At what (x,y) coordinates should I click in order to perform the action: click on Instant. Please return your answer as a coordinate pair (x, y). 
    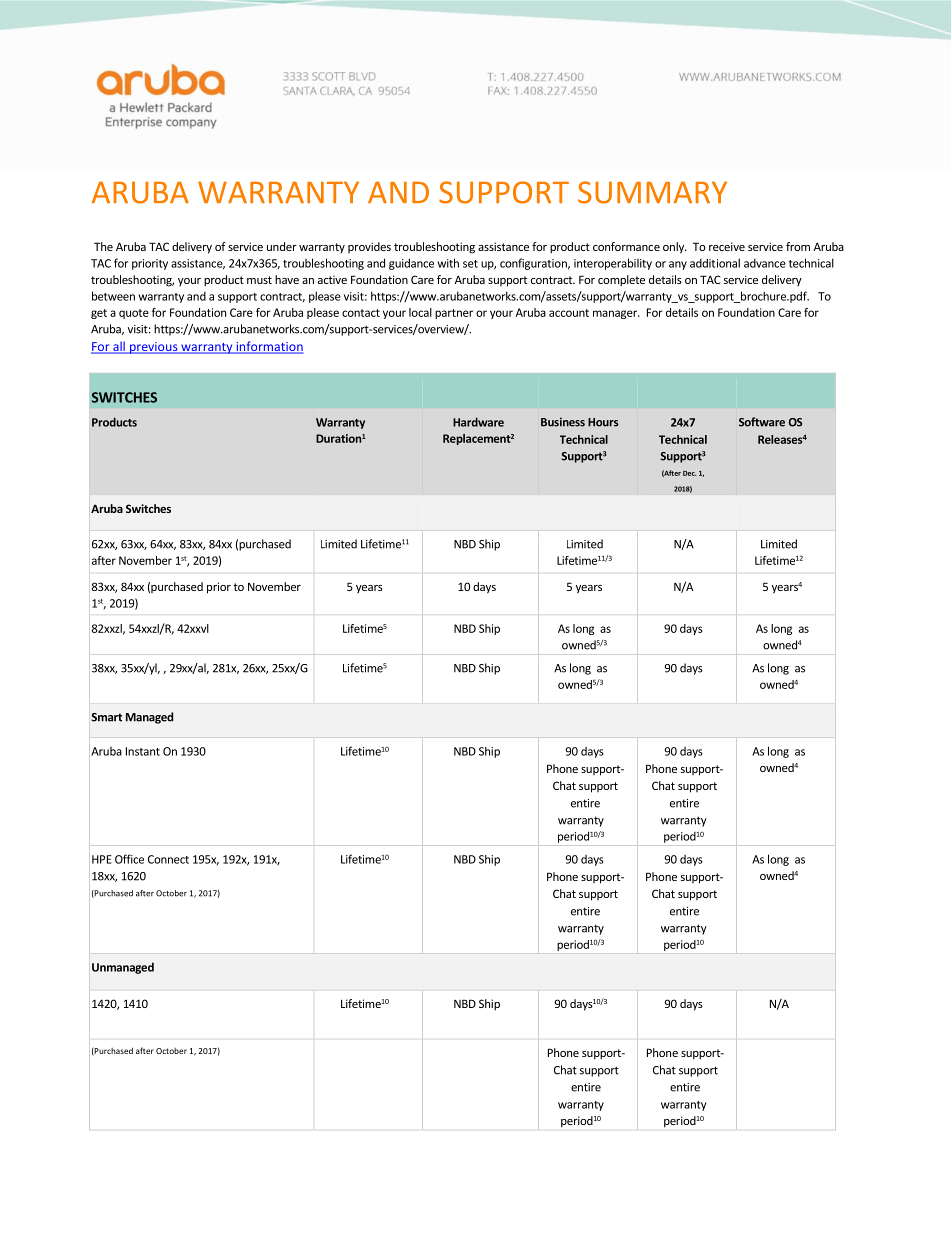
    Looking at the image, I should click on (143, 751).
